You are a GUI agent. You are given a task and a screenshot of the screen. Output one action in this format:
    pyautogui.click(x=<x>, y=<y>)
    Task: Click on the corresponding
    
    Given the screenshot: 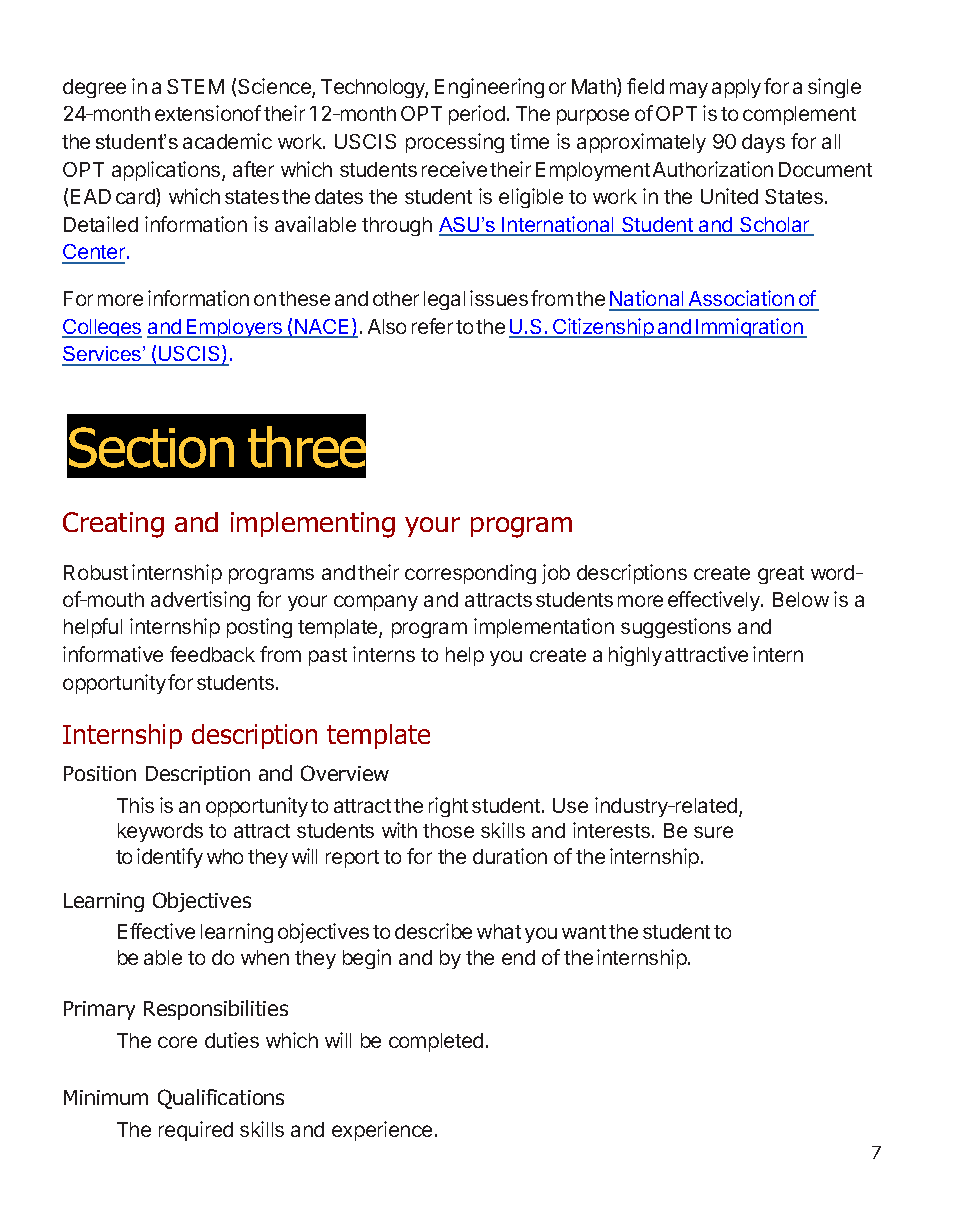 What is the action you would take?
    pyautogui.click(x=470, y=574)
